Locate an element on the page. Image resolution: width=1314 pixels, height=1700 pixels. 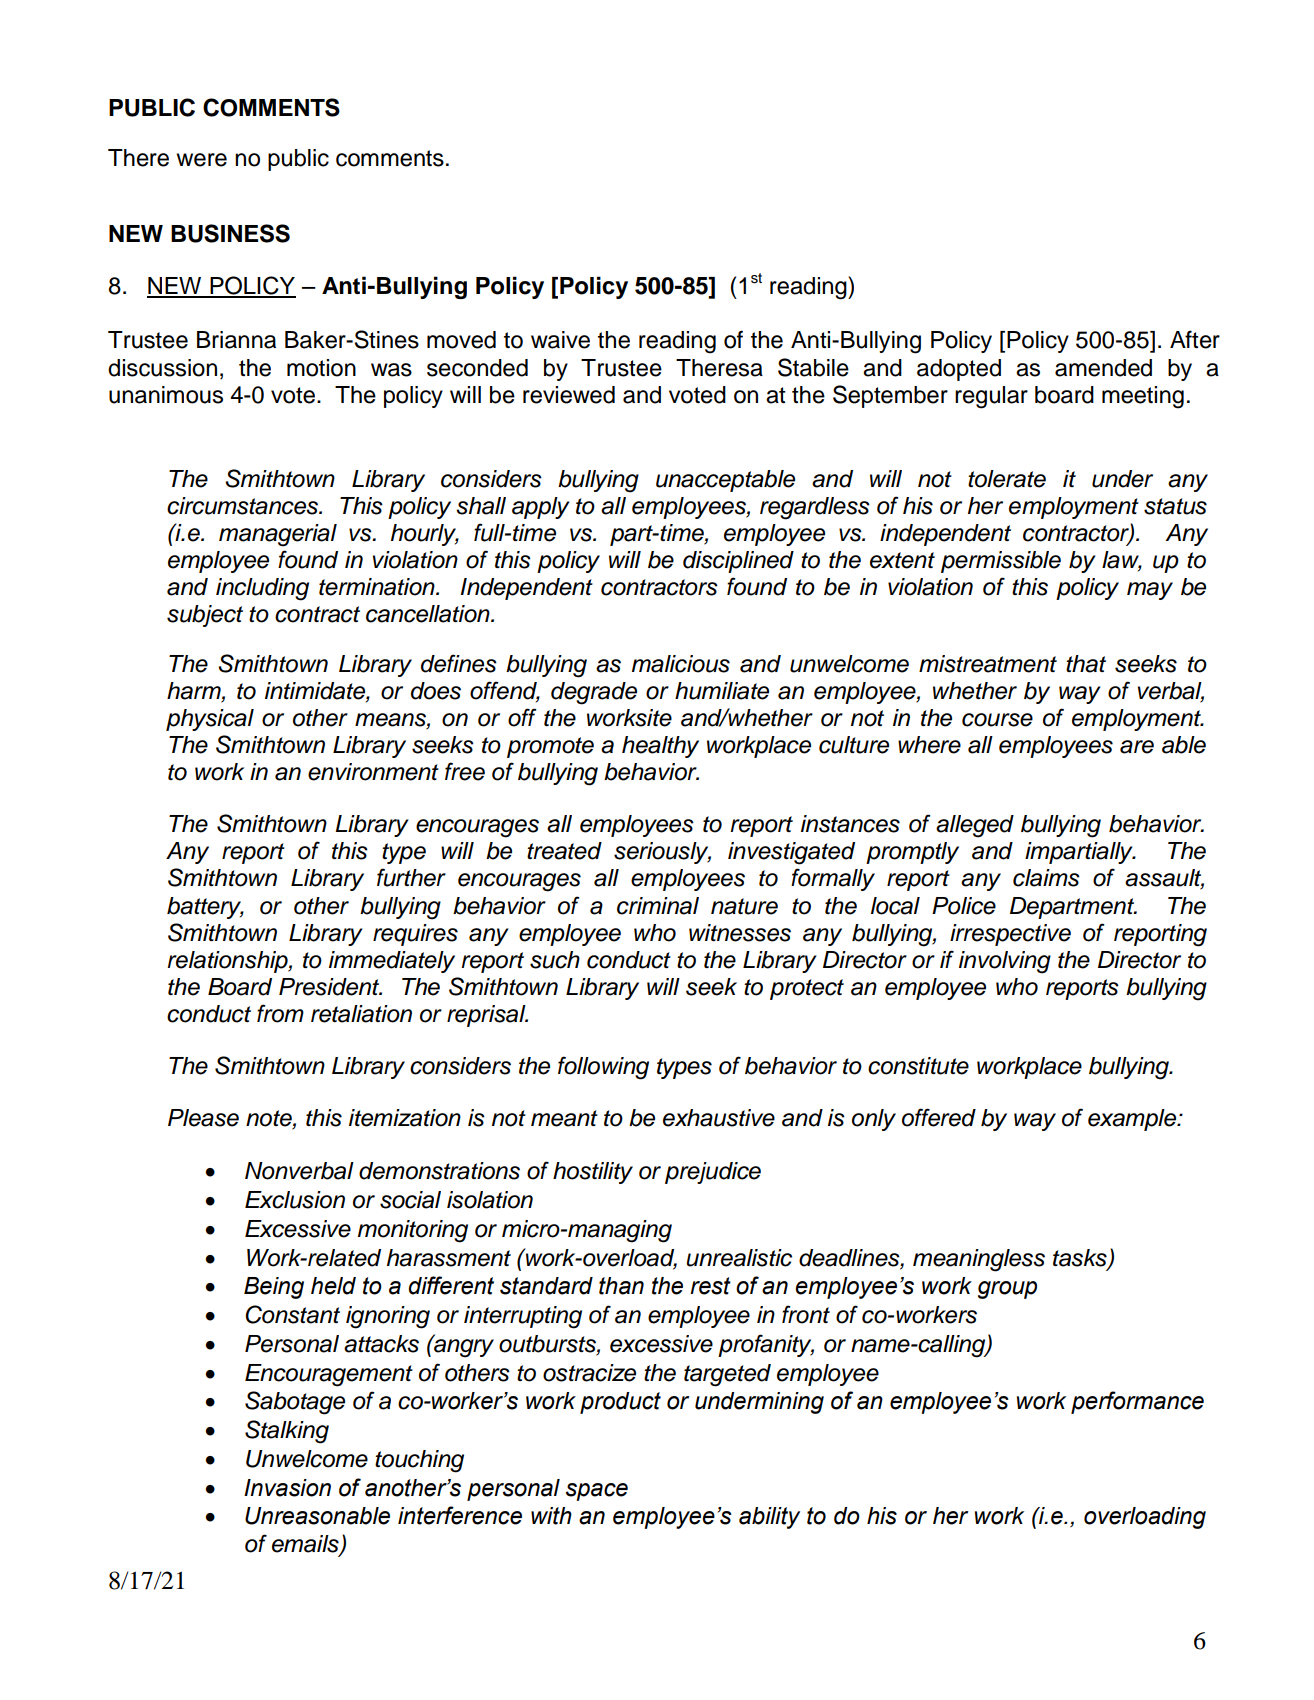
After is located at coordinates (1195, 339).
